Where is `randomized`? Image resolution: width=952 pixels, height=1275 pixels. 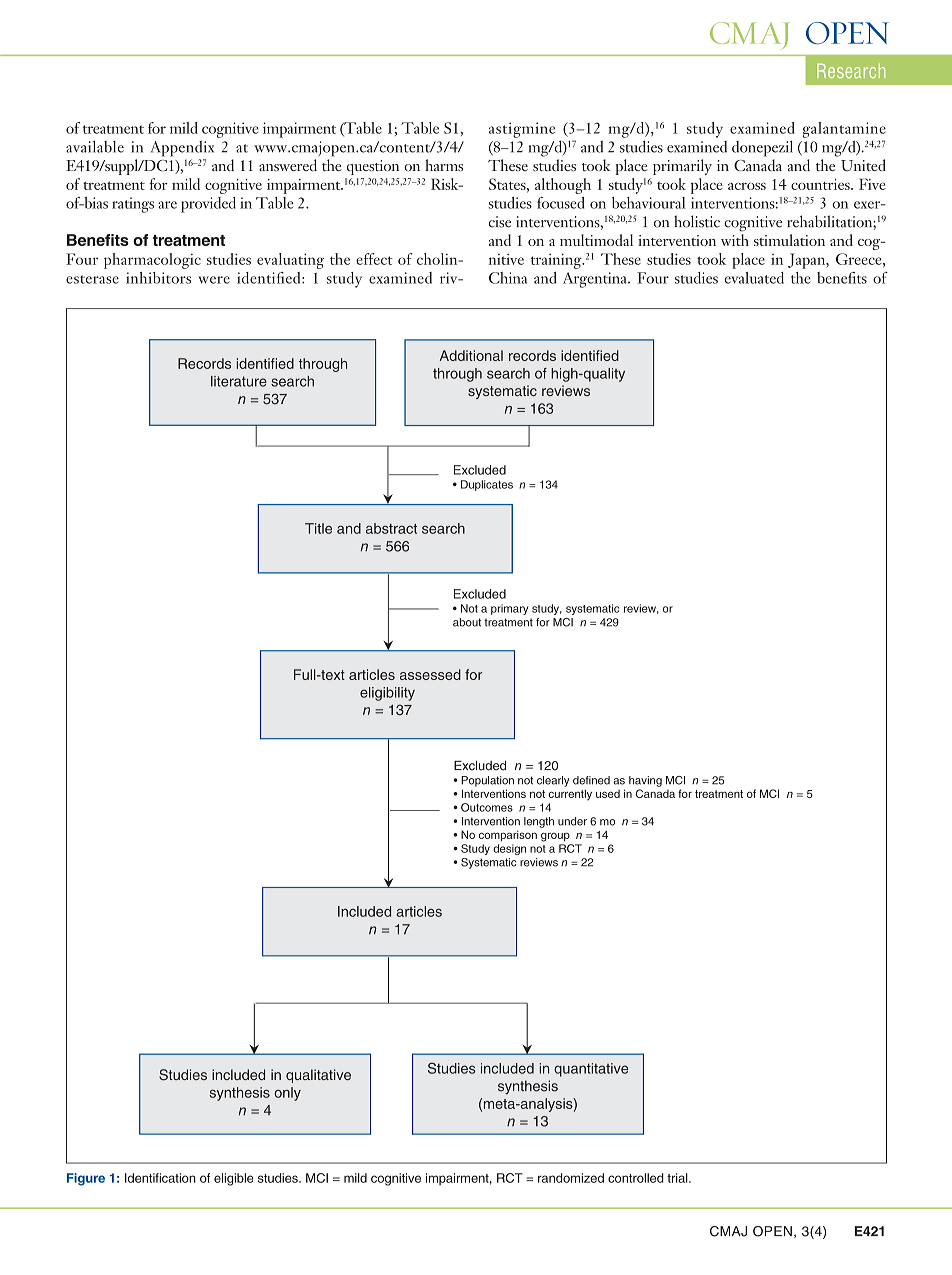 randomized is located at coordinates (571, 1178).
